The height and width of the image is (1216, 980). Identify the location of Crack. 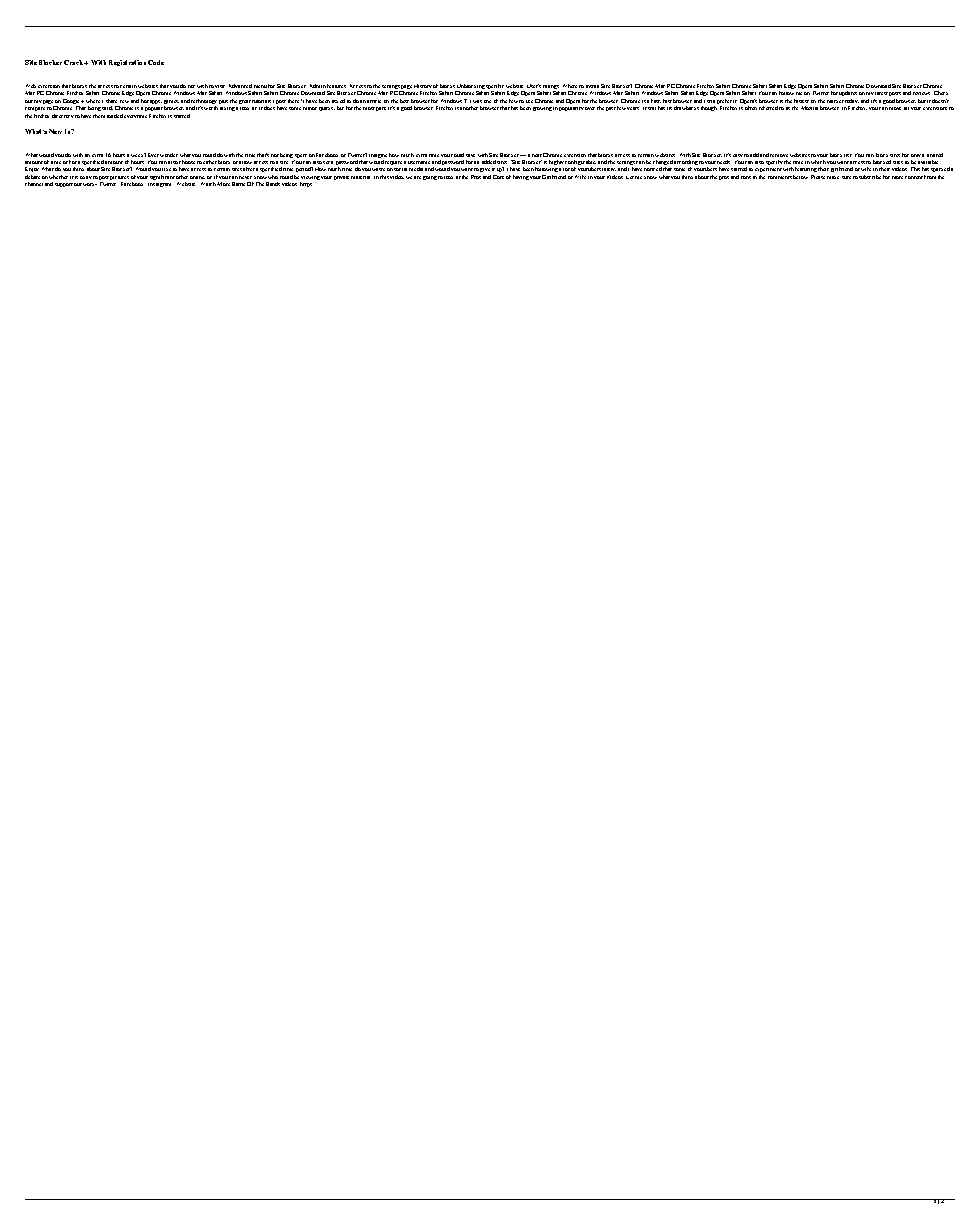
(75, 62).
